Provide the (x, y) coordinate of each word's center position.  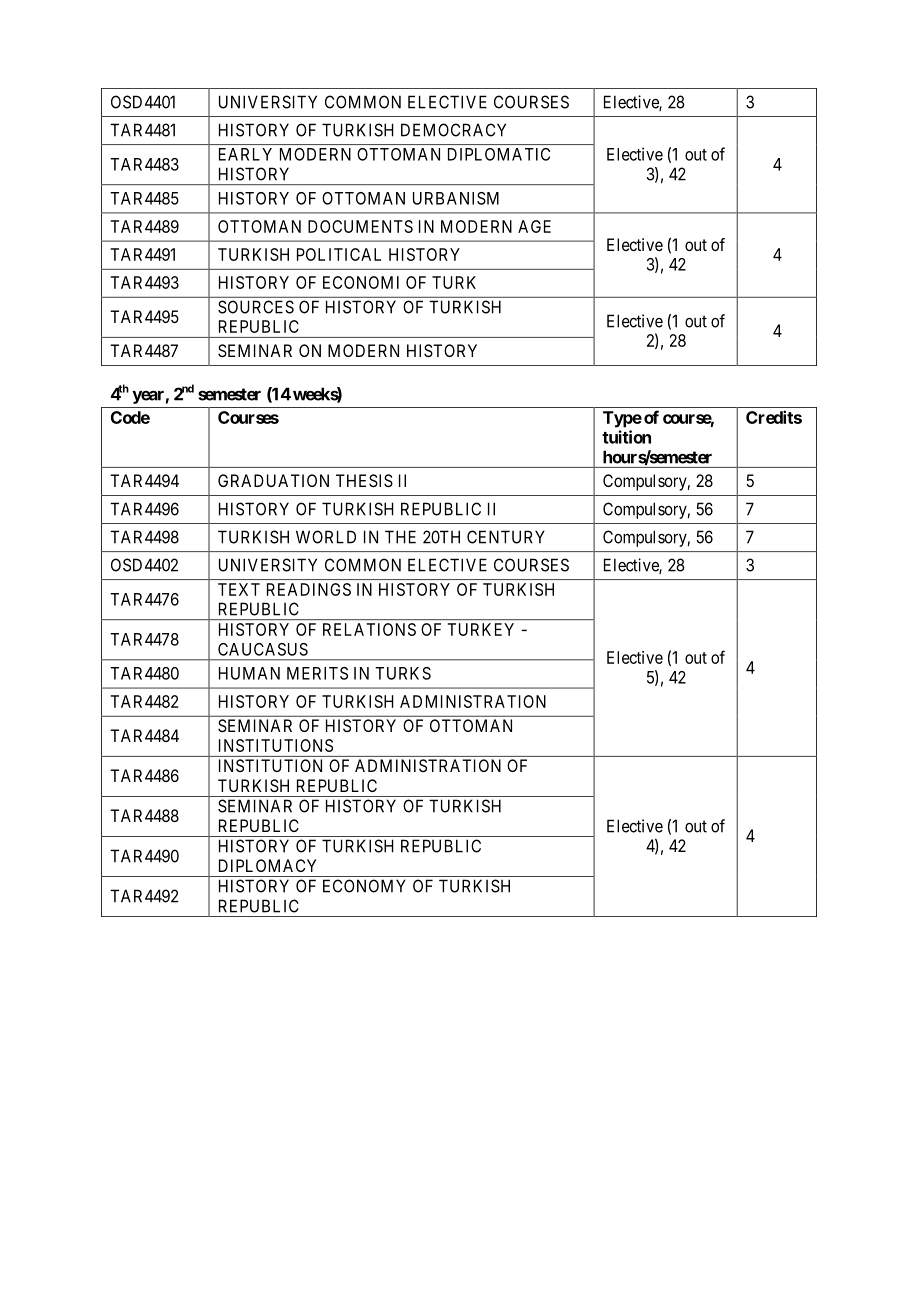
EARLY (245, 154)
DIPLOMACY (267, 865)
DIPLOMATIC (499, 154)
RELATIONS (369, 629)
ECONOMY (364, 886)
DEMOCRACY (453, 130)
